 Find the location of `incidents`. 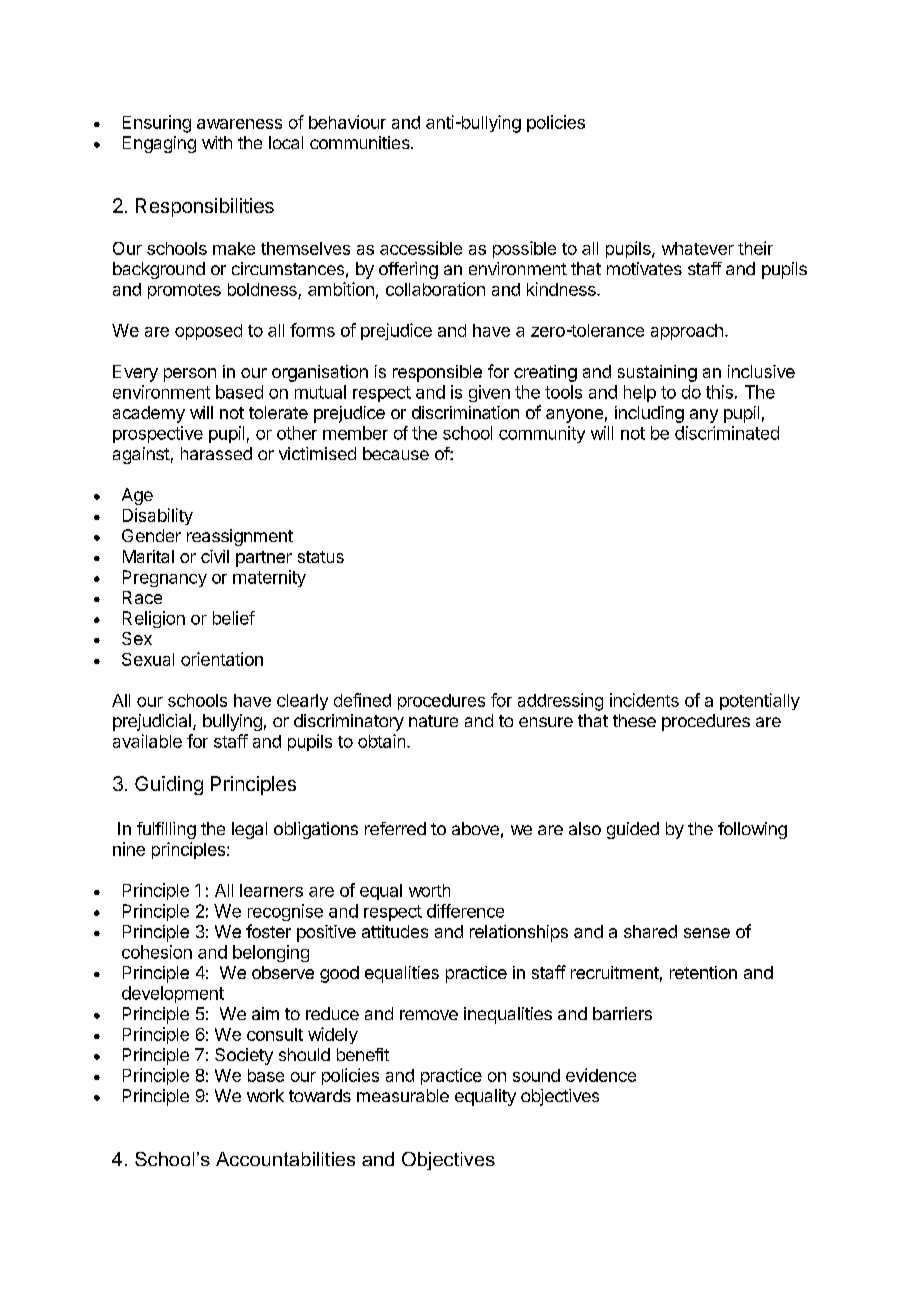

incidents is located at coordinates (644, 700).
